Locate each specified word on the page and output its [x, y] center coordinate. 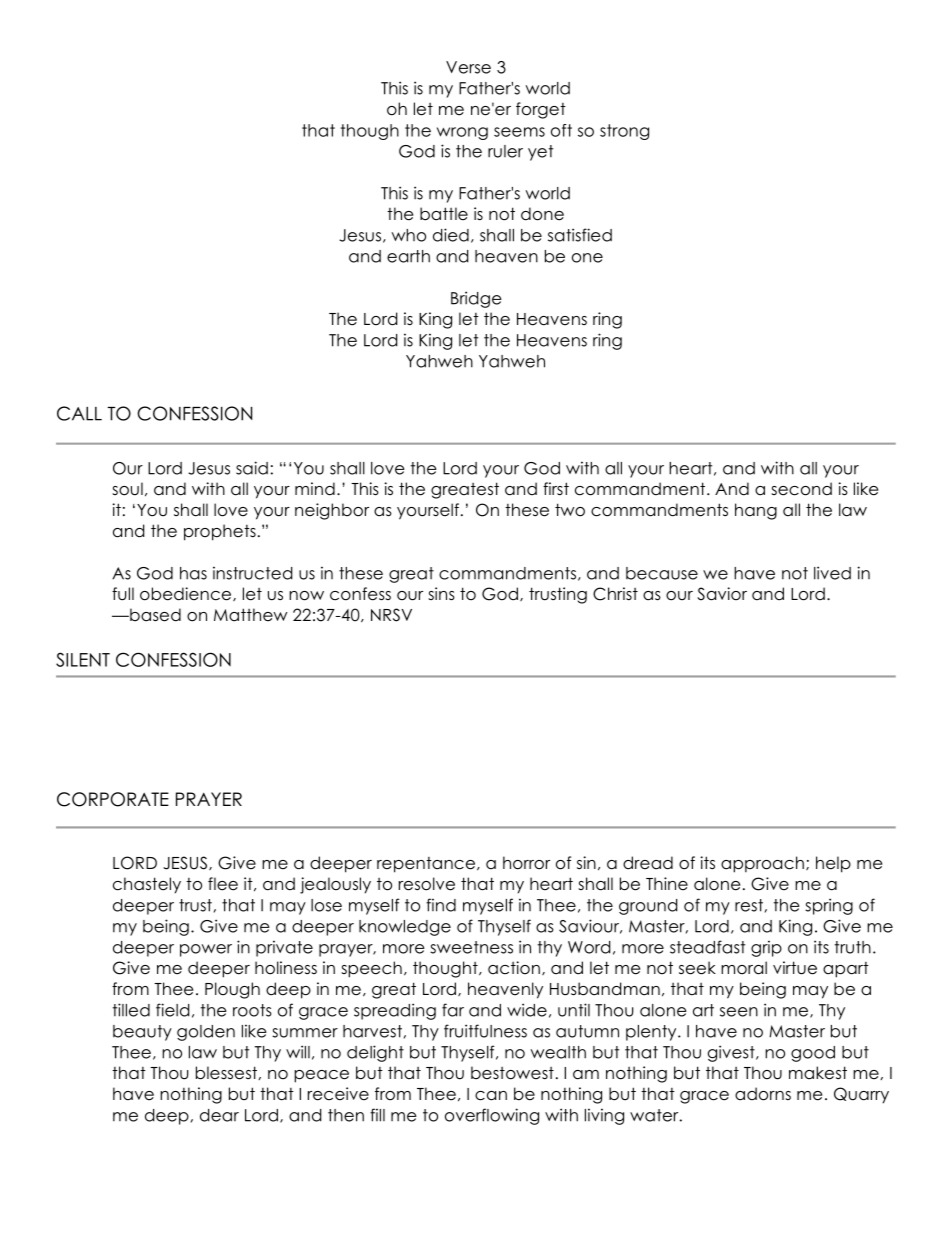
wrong [462, 133]
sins [441, 594]
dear [219, 1115]
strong [624, 132]
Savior [722, 594]
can [491, 1096]
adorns [763, 1094]
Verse [468, 67]
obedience [187, 594]
